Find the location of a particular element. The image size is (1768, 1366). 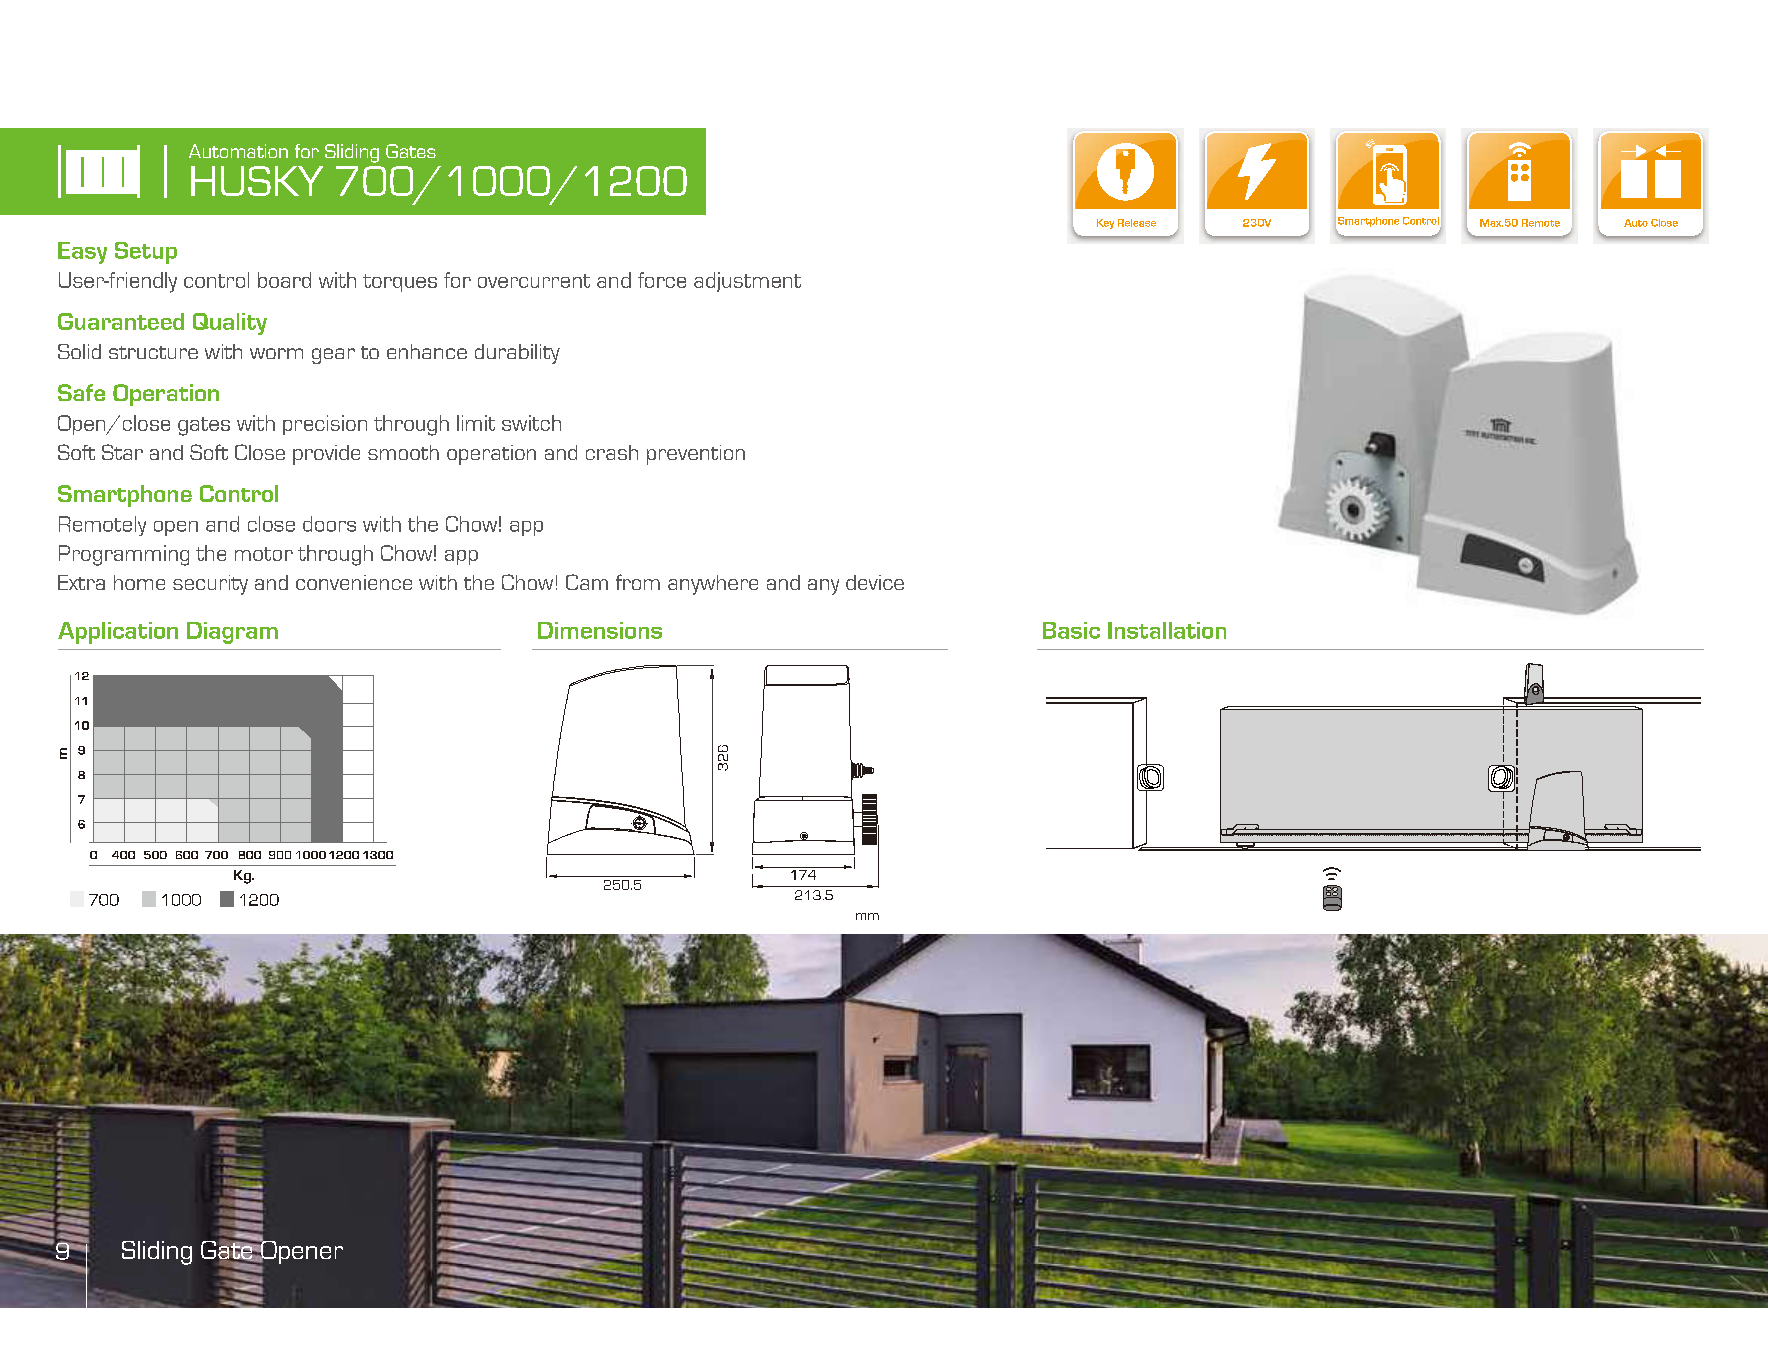

Sliding is located at coordinates (157, 1253).
